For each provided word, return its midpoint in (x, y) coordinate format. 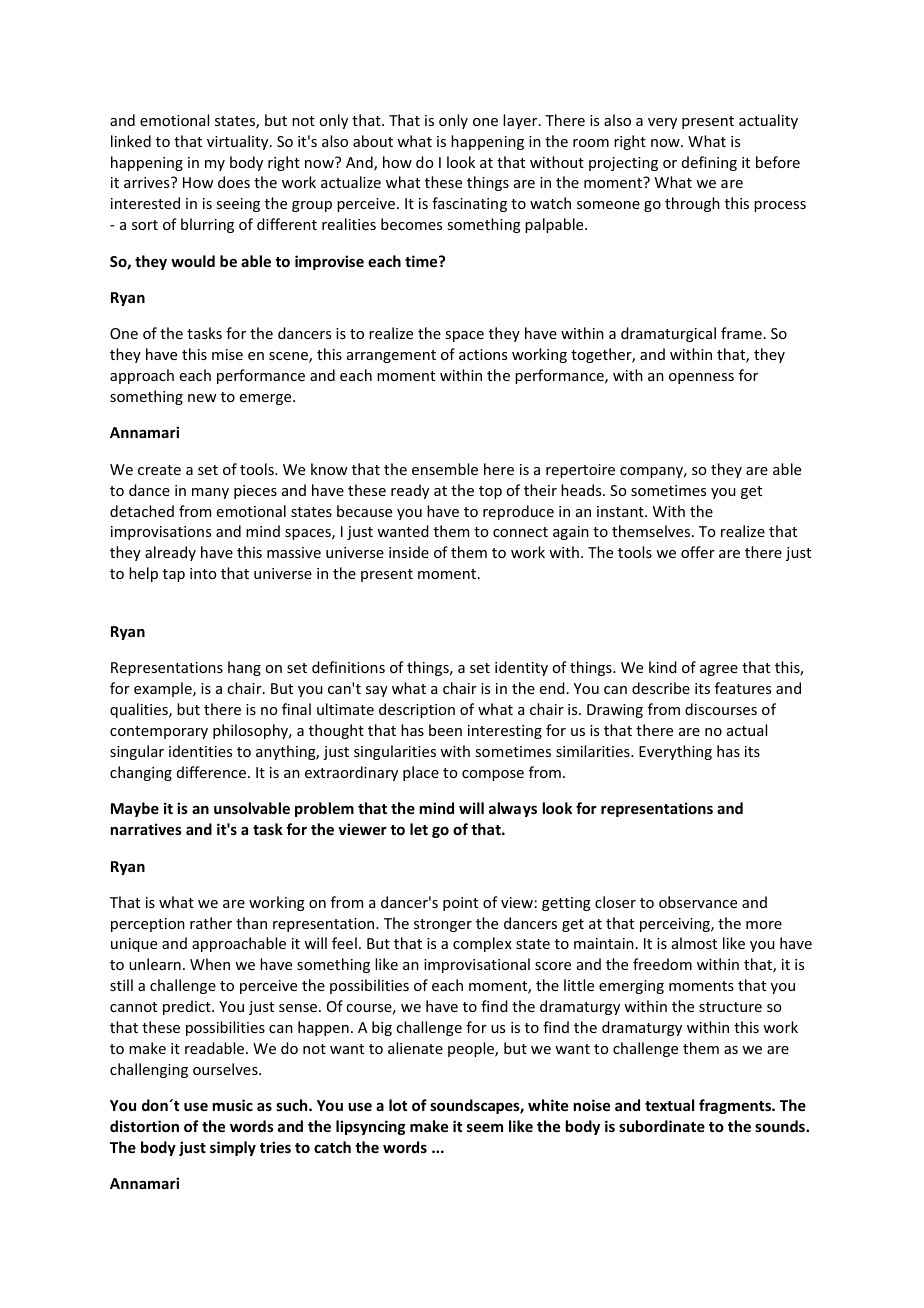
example (164, 689)
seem (485, 1128)
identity (521, 668)
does (234, 182)
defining (709, 163)
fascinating (469, 204)
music (232, 1105)
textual (669, 1105)
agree (719, 670)
